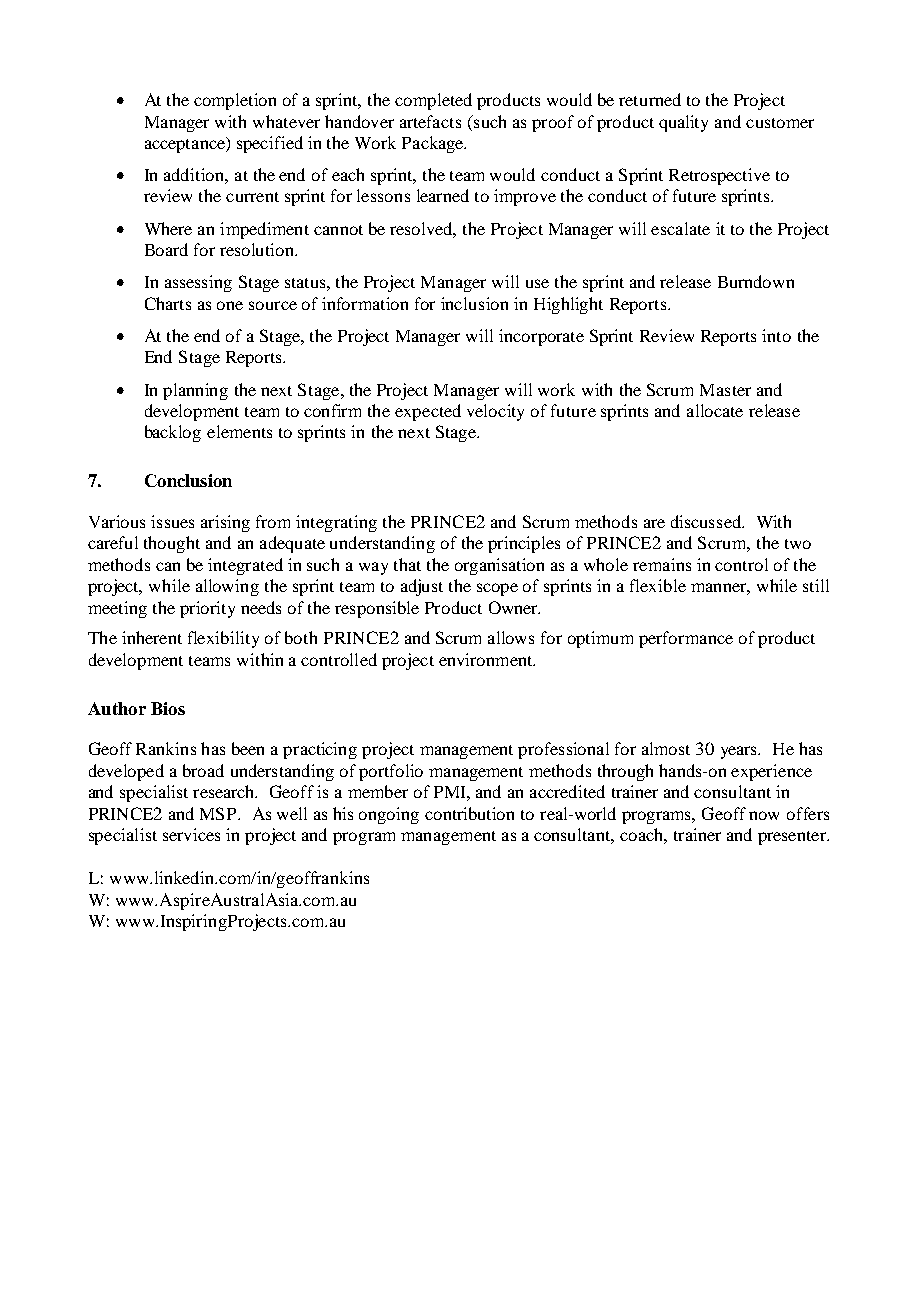  Describe the element at coordinates (487, 659) in the screenshot. I see `environment` at that location.
